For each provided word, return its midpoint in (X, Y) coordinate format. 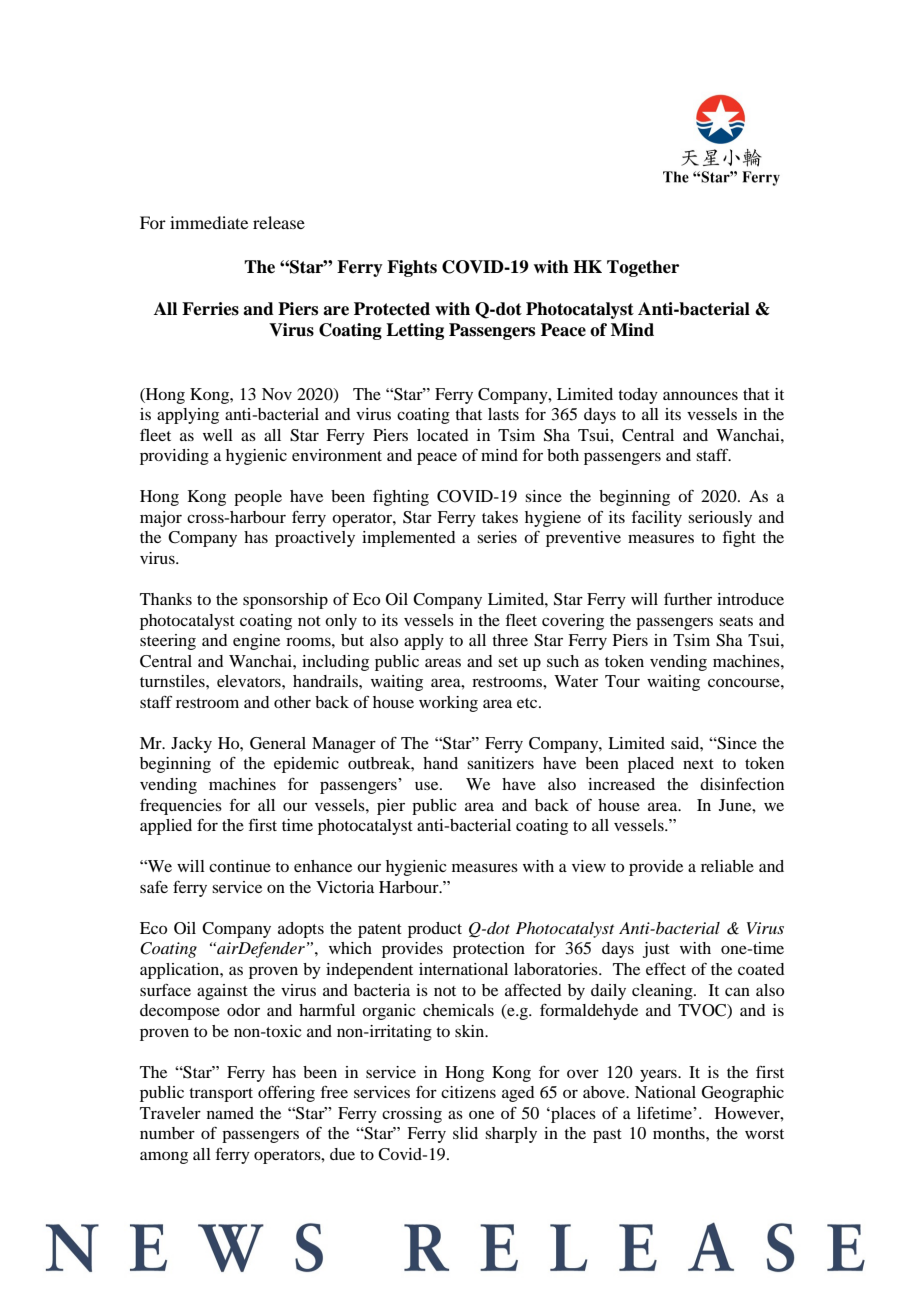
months (680, 1133)
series (497, 537)
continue (240, 866)
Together (643, 268)
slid (465, 1133)
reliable (727, 866)
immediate (209, 222)
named (230, 1113)
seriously (720, 519)
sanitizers (500, 763)
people (258, 498)
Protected (392, 309)
